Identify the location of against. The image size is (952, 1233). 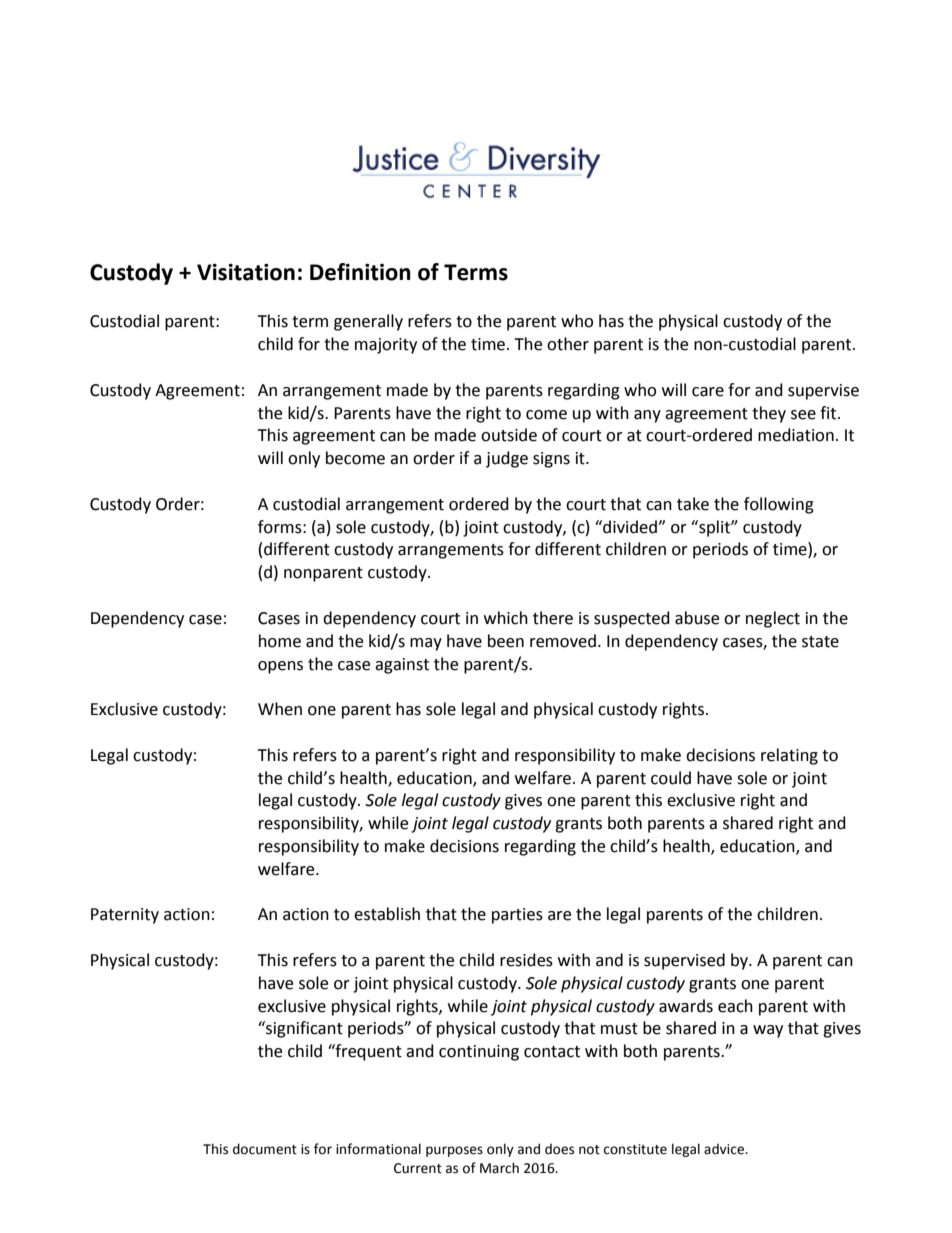
(402, 666).
